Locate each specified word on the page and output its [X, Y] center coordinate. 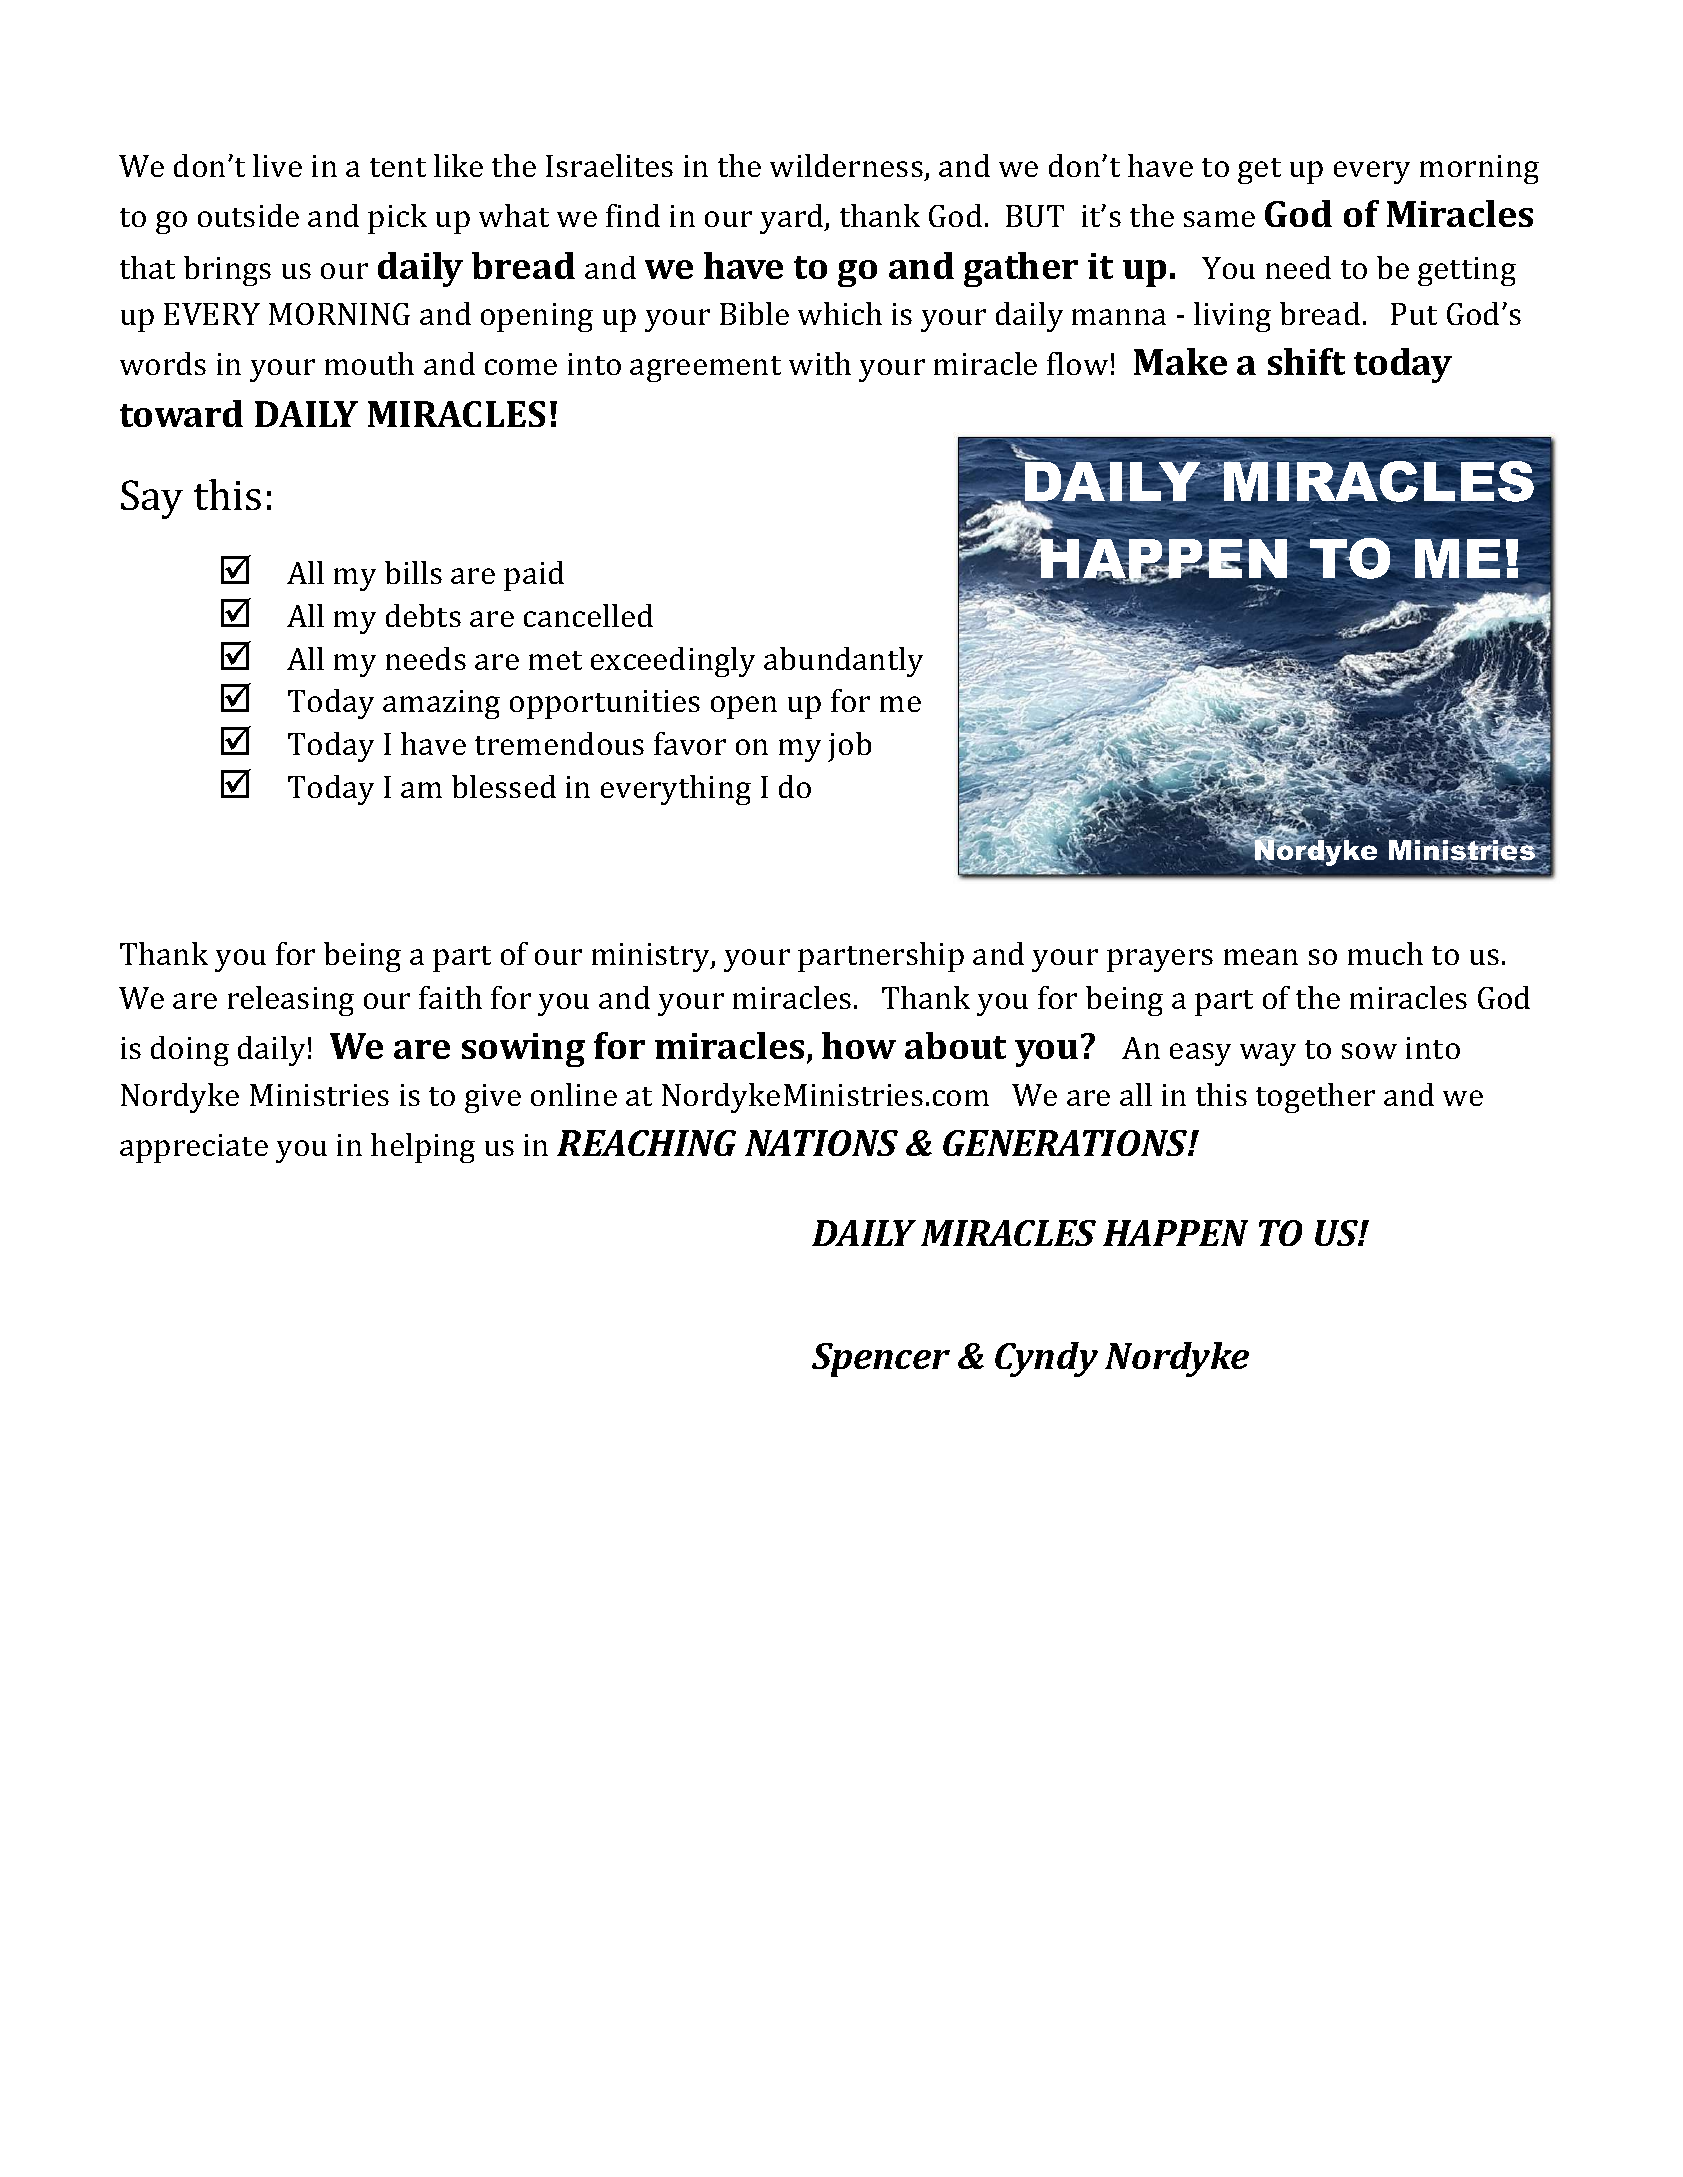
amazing [441, 704]
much [1385, 953]
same [1219, 219]
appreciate [194, 1148]
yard [793, 219]
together [1315, 1098]
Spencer [881, 1360]
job [849, 747]
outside [248, 215]
